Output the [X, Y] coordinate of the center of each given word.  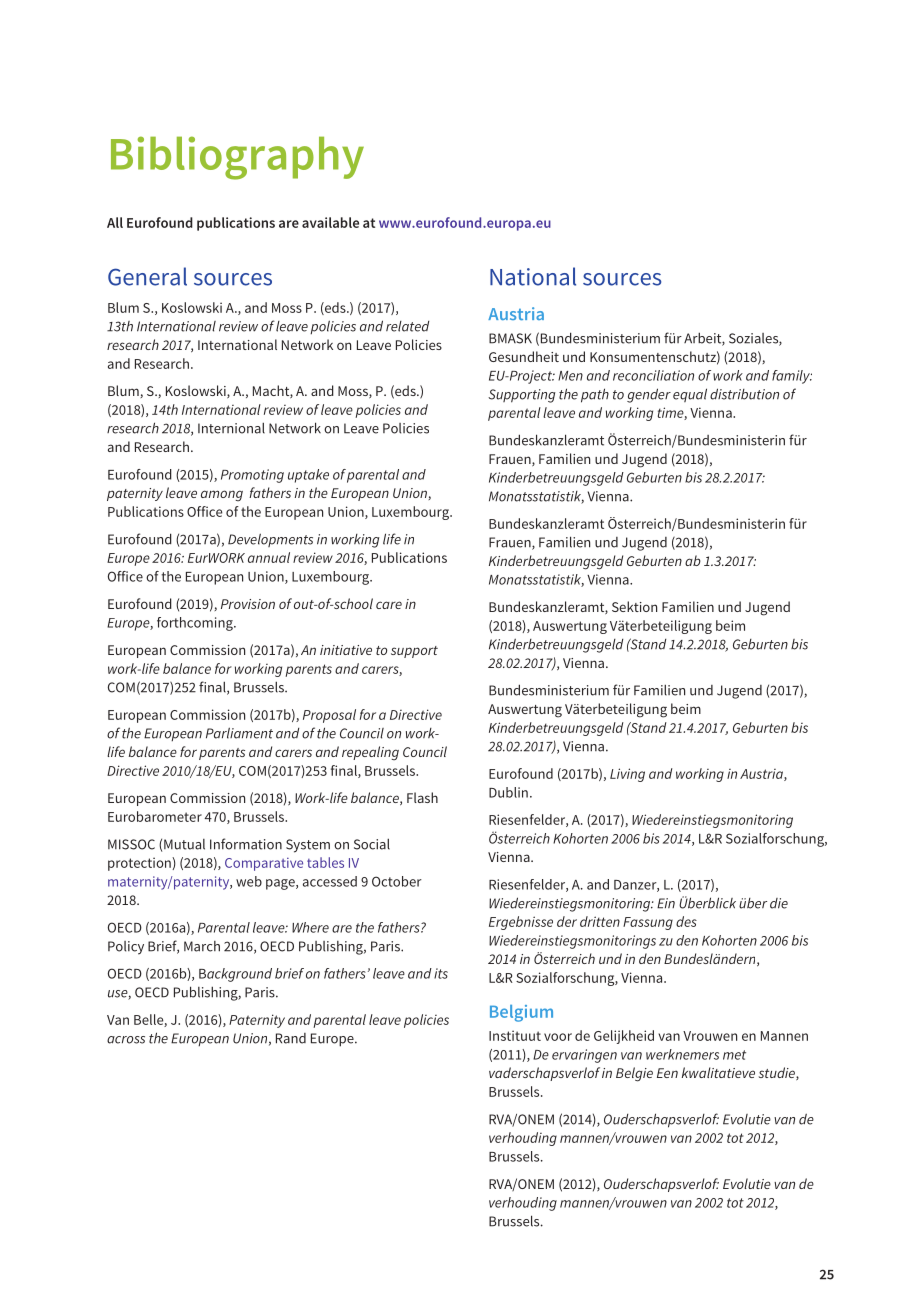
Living [627, 775]
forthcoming [196, 624]
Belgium [521, 1013]
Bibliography [237, 158]
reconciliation [653, 375]
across [126, 1040]
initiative [346, 650]
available [330, 222]
